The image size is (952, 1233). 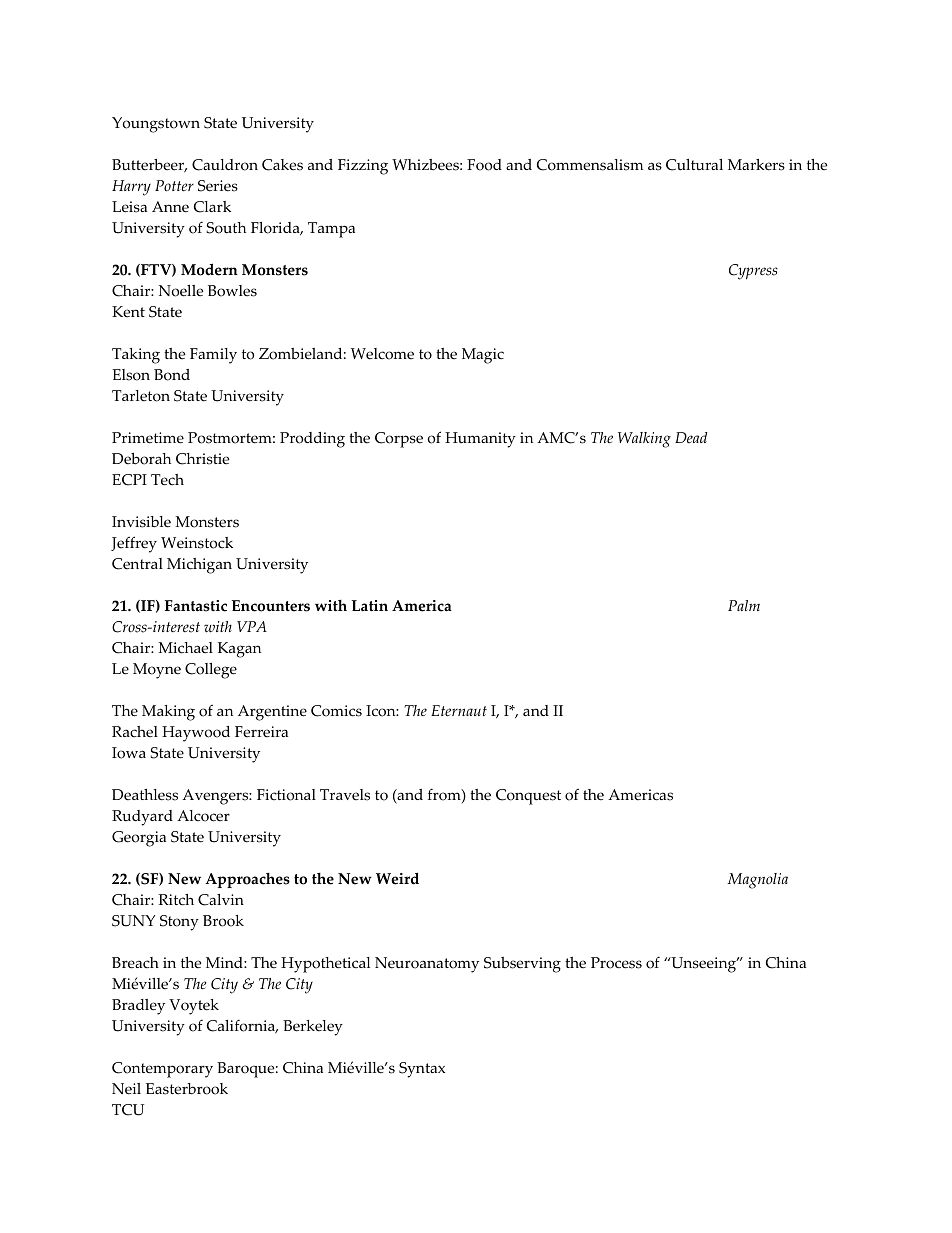 What do you see at coordinates (480, 440) in the screenshot?
I see `Humanity` at bounding box center [480, 440].
